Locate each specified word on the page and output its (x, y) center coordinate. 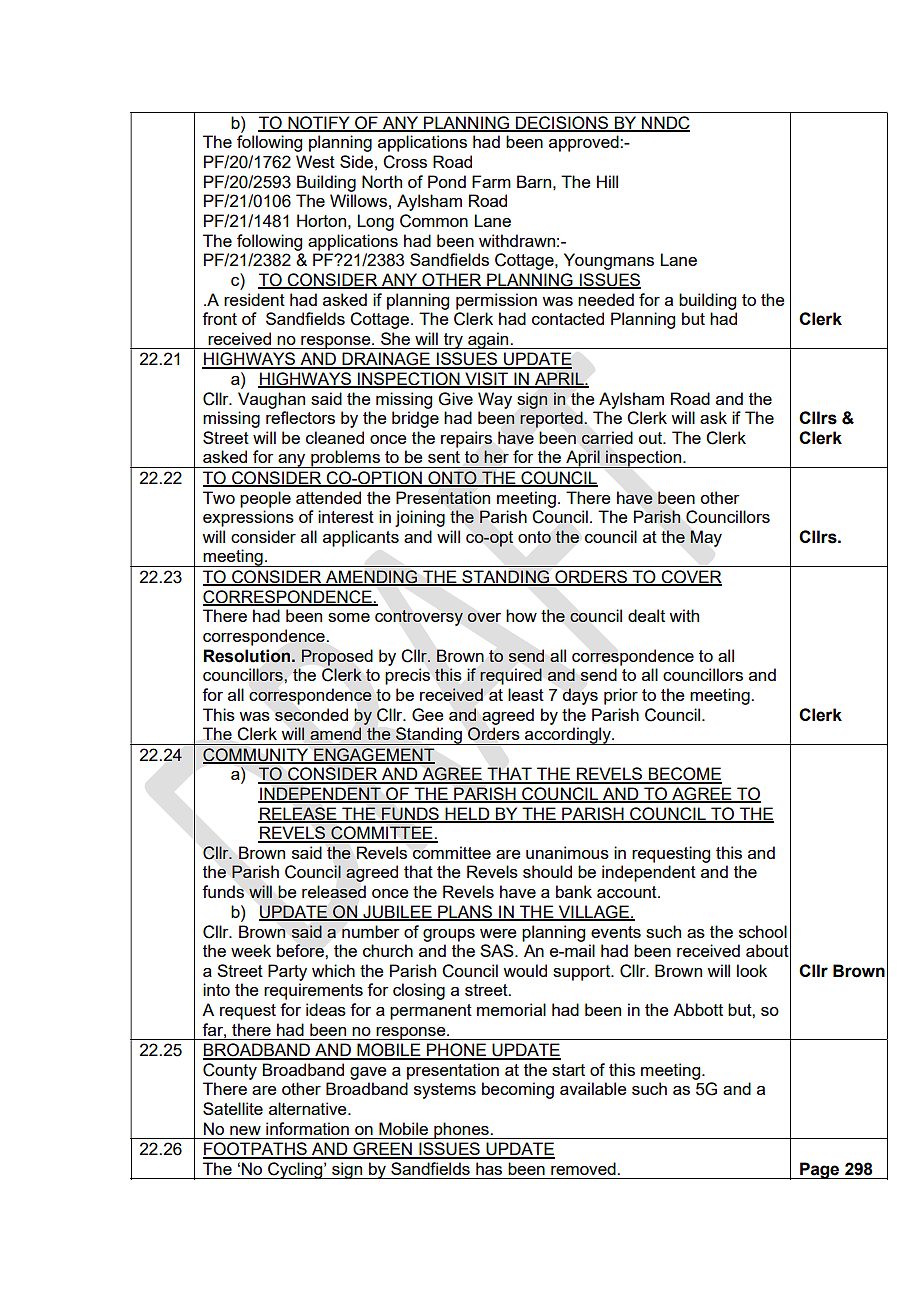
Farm (491, 181)
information (307, 1128)
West (315, 161)
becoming (518, 1090)
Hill (607, 181)
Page (820, 1170)
